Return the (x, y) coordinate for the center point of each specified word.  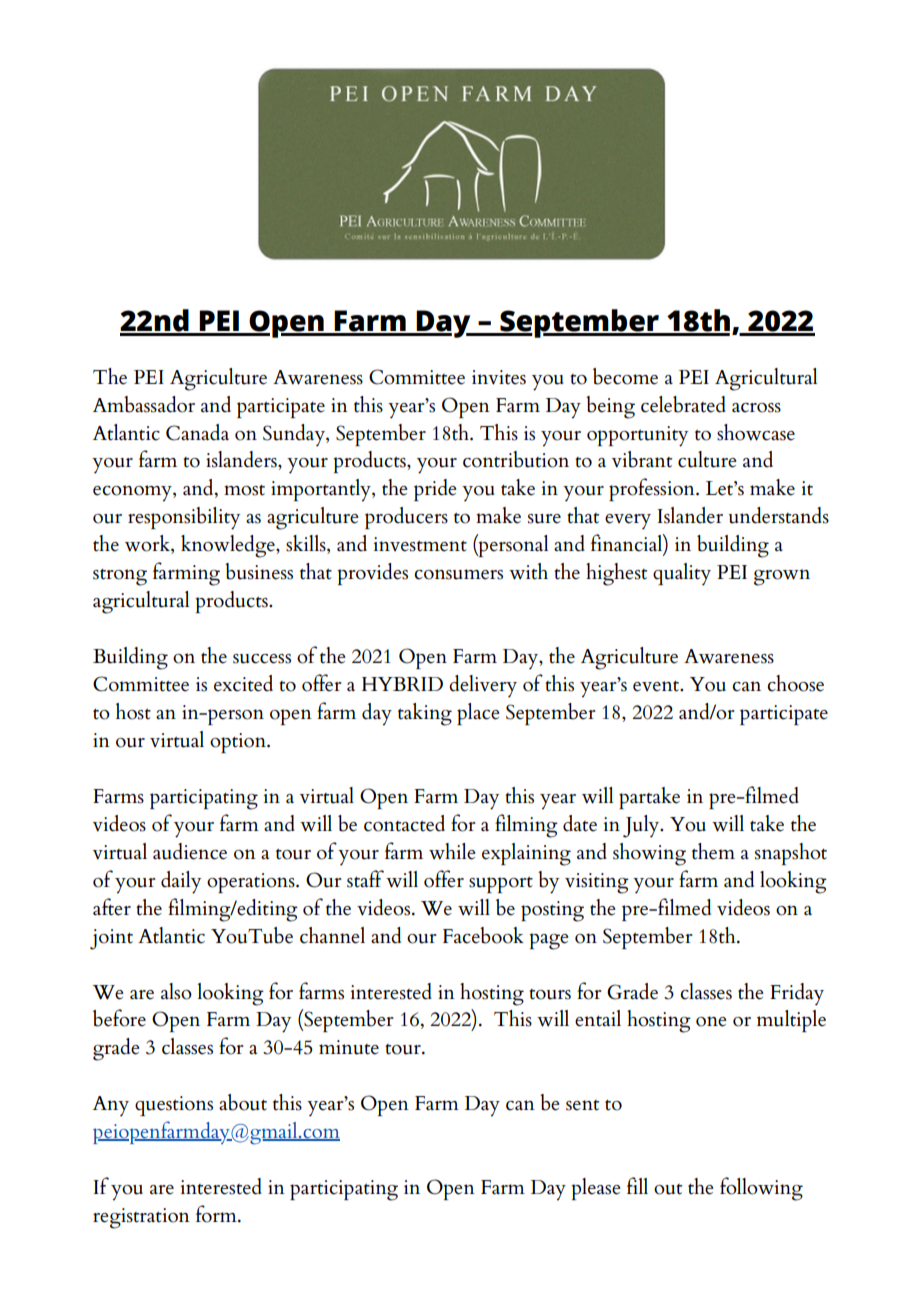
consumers (458, 574)
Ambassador (144, 404)
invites (499, 377)
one (711, 1021)
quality (682, 574)
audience (190, 851)
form (217, 1214)
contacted (404, 823)
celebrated (683, 404)
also (176, 991)
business (259, 571)
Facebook (483, 935)
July (642, 826)
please (596, 1189)
